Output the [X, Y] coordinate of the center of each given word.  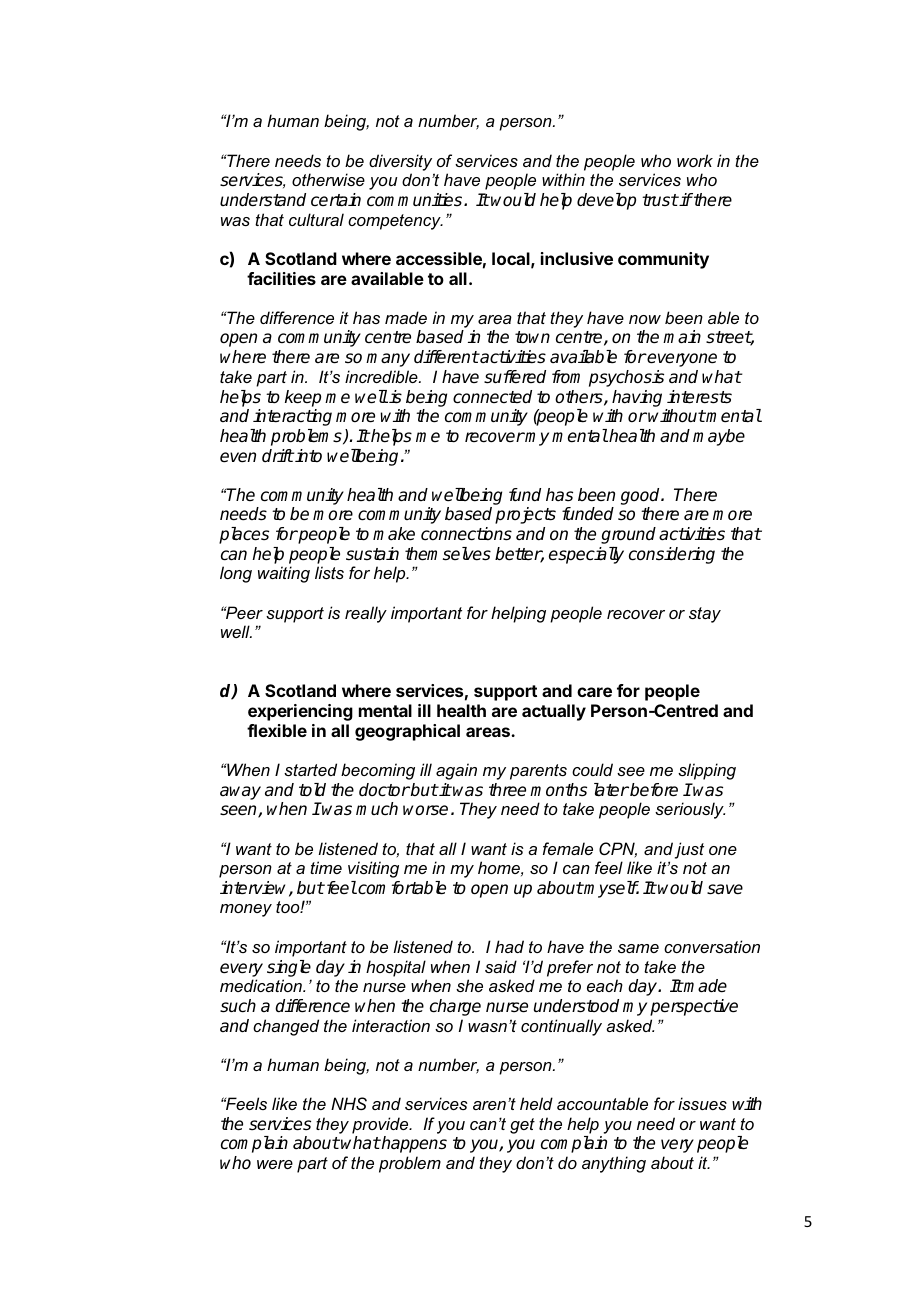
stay [705, 615]
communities [416, 200]
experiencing [300, 712]
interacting [292, 417]
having [637, 398]
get [522, 1126]
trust [660, 200]
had [509, 946]
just [689, 850]
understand [263, 200]
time [326, 867]
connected [492, 397]
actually [554, 712]
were [275, 1164]
